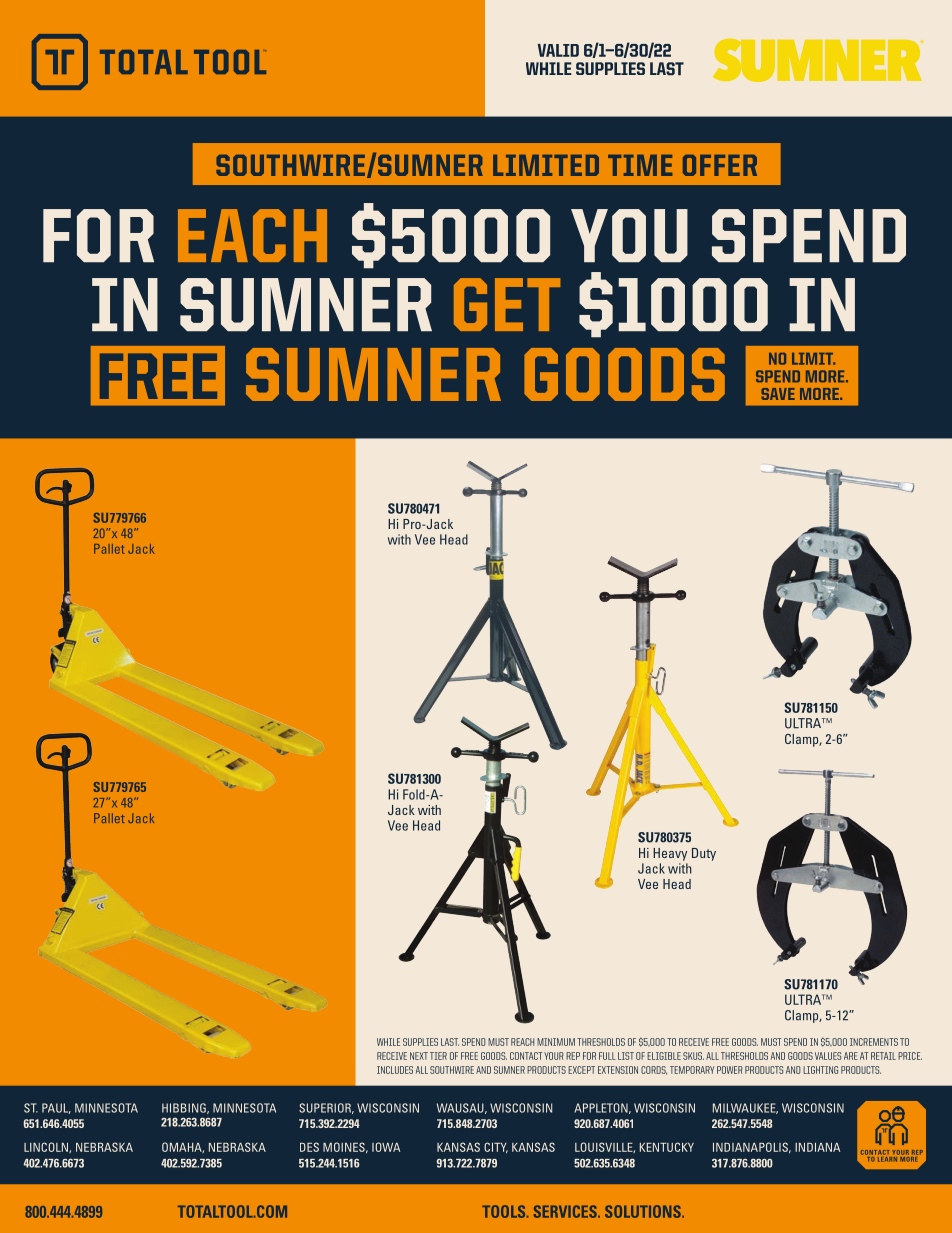 This document has height=1233, width=952. I want to click on TIME, so click(640, 165).
